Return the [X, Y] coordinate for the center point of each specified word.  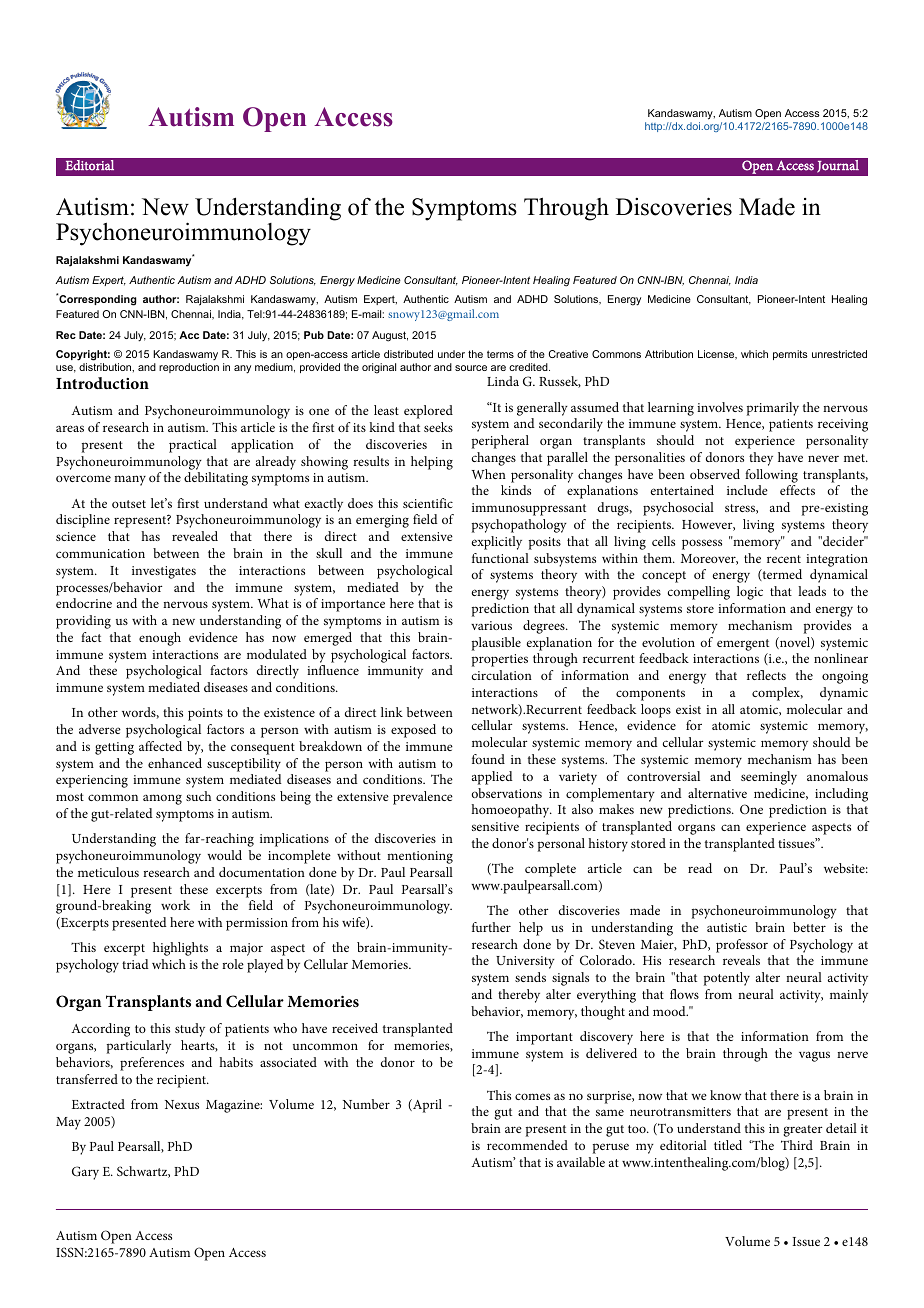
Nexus [182, 1104]
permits [790, 355]
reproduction [189, 368]
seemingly [769, 778]
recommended [527, 1145]
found [488, 759]
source [471, 368]
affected [160, 746]
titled [728, 1145]
